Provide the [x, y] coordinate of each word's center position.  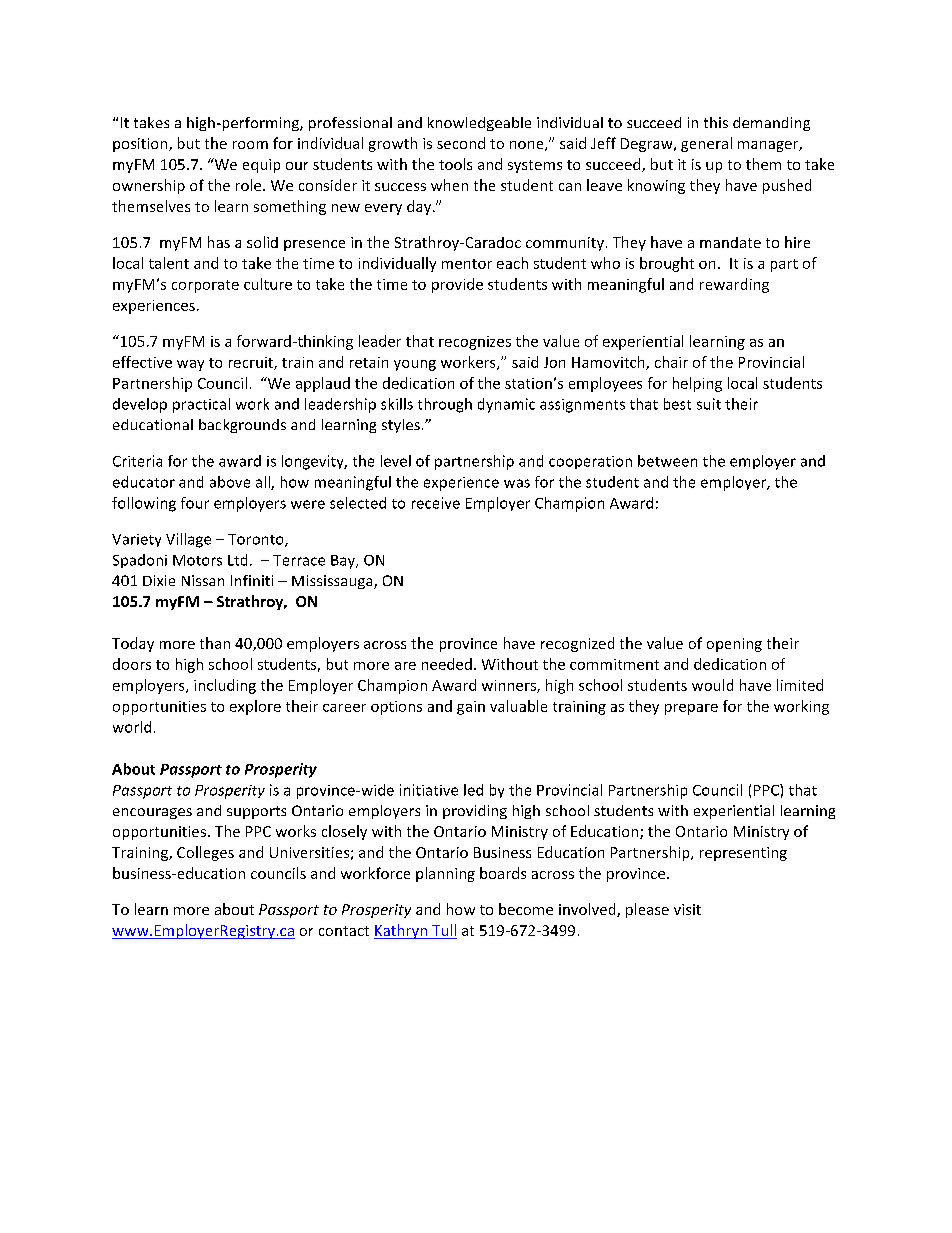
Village [188, 540]
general [706, 144]
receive [436, 503]
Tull [443, 931]
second [461, 143]
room [250, 145]
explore [255, 707]
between [667, 461]
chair [671, 362]
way [190, 365]
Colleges [205, 853]
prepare [691, 709]
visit [687, 909]
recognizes [475, 343]
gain [471, 708]
